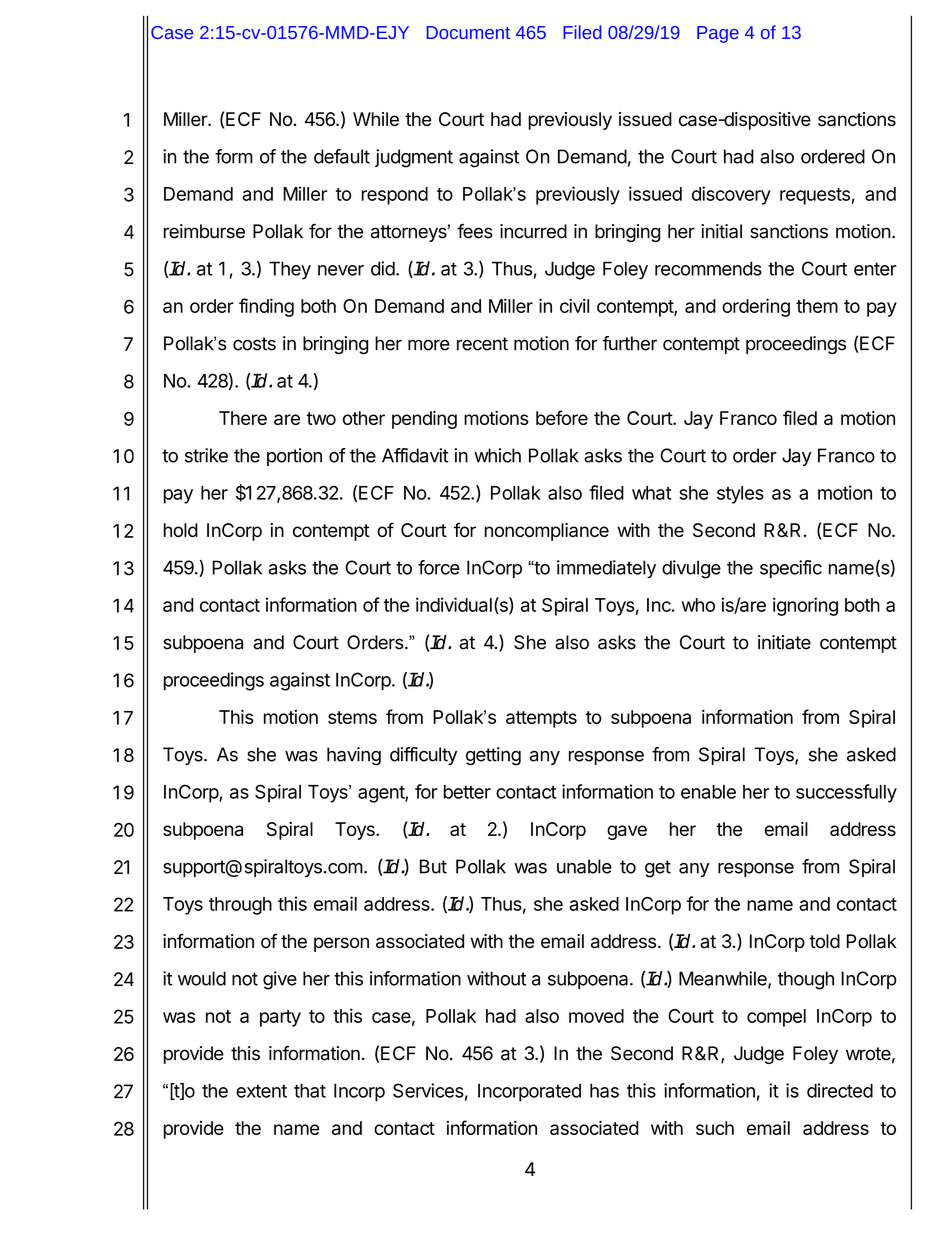  What do you see at coordinates (547, 532) in the screenshot?
I see `noncompliance` at bounding box center [547, 532].
